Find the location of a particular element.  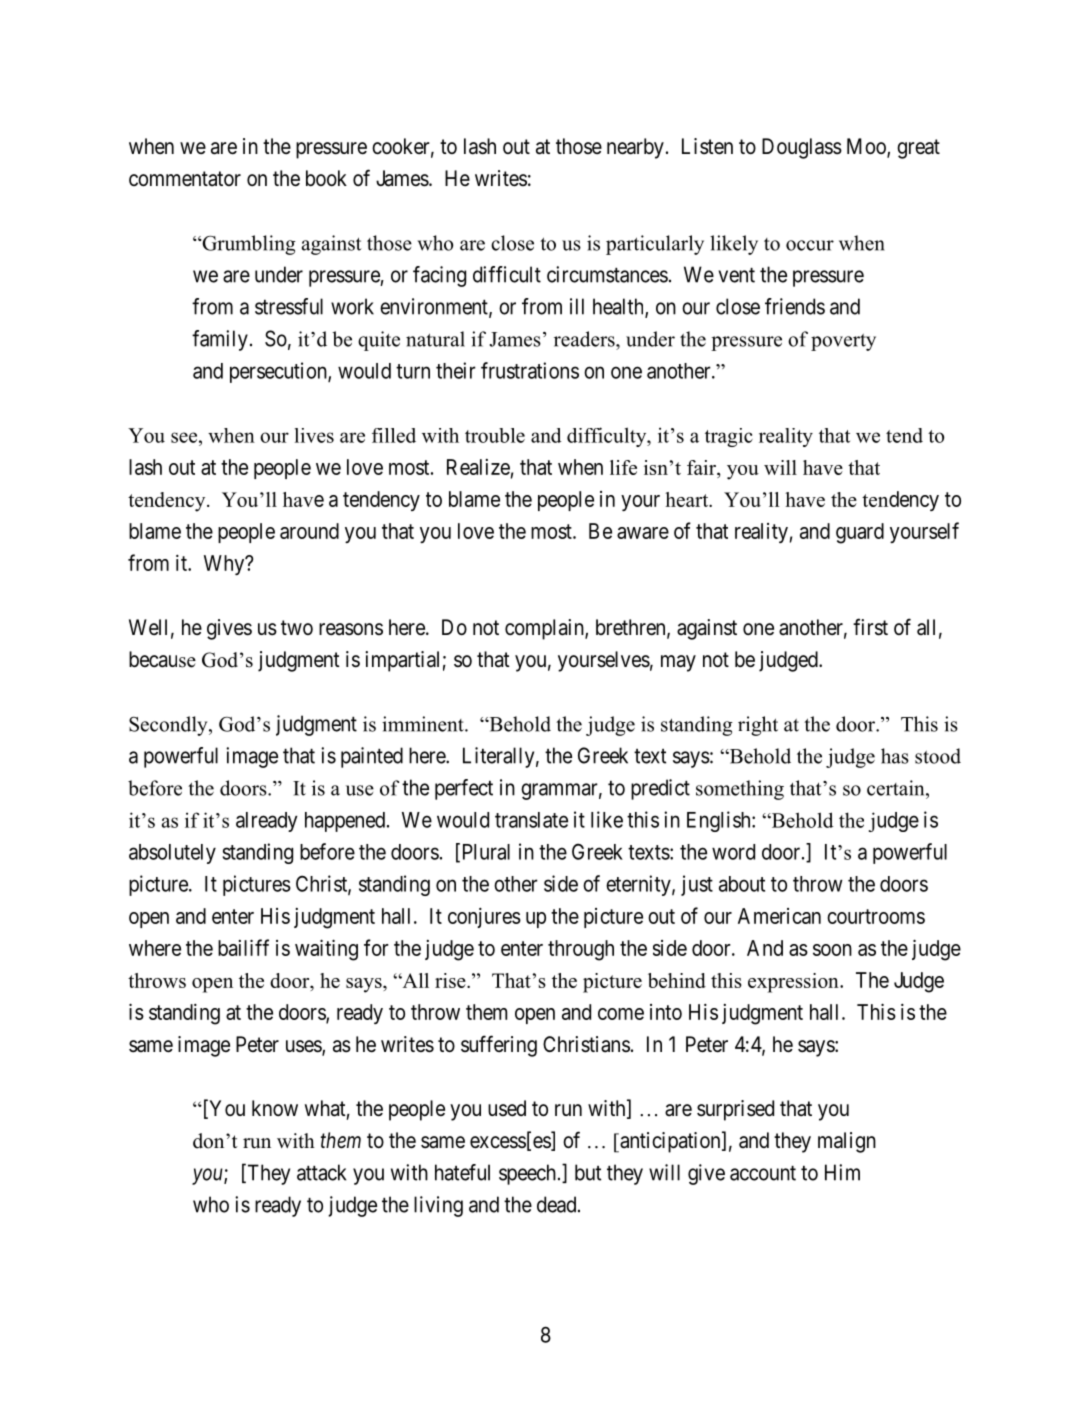

two is located at coordinates (297, 627).
